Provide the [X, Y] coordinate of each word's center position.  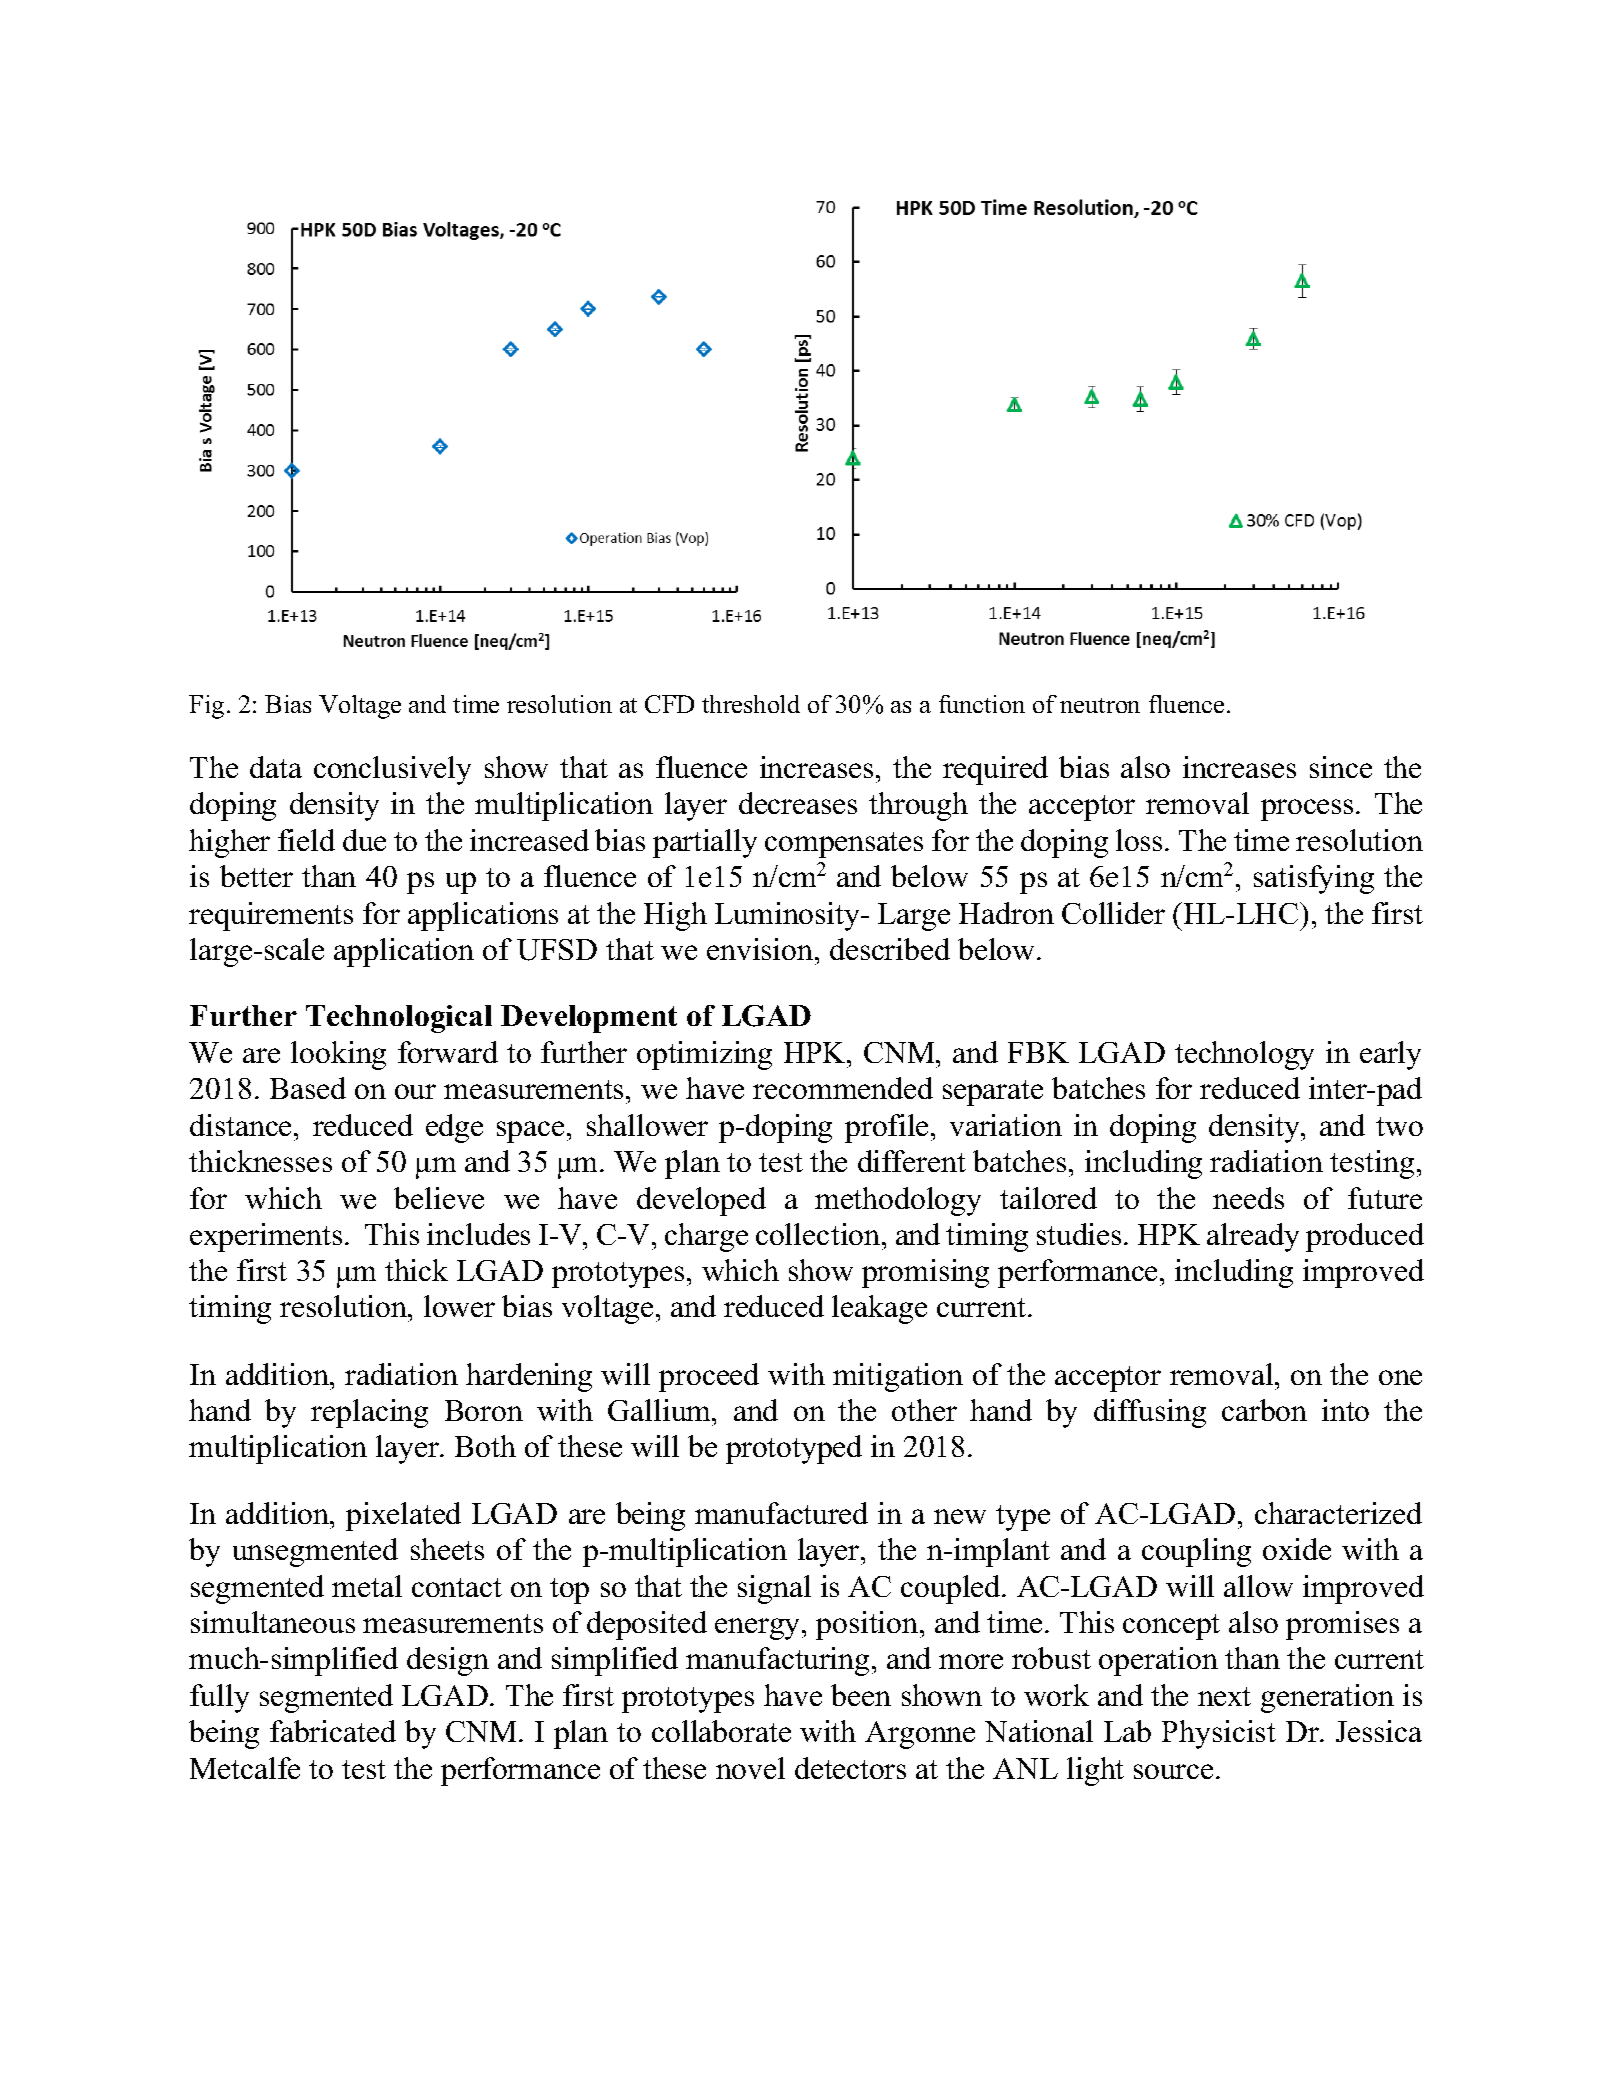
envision [761, 949]
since [1341, 767]
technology [1244, 1055]
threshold [751, 704]
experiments [266, 1237]
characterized [1338, 1513]
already [1253, 1237]
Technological [399, 1019]
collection [819, 1234]
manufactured [781, 1513]
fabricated [333, 1731]
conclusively [392, 770]
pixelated [403, 1516]
